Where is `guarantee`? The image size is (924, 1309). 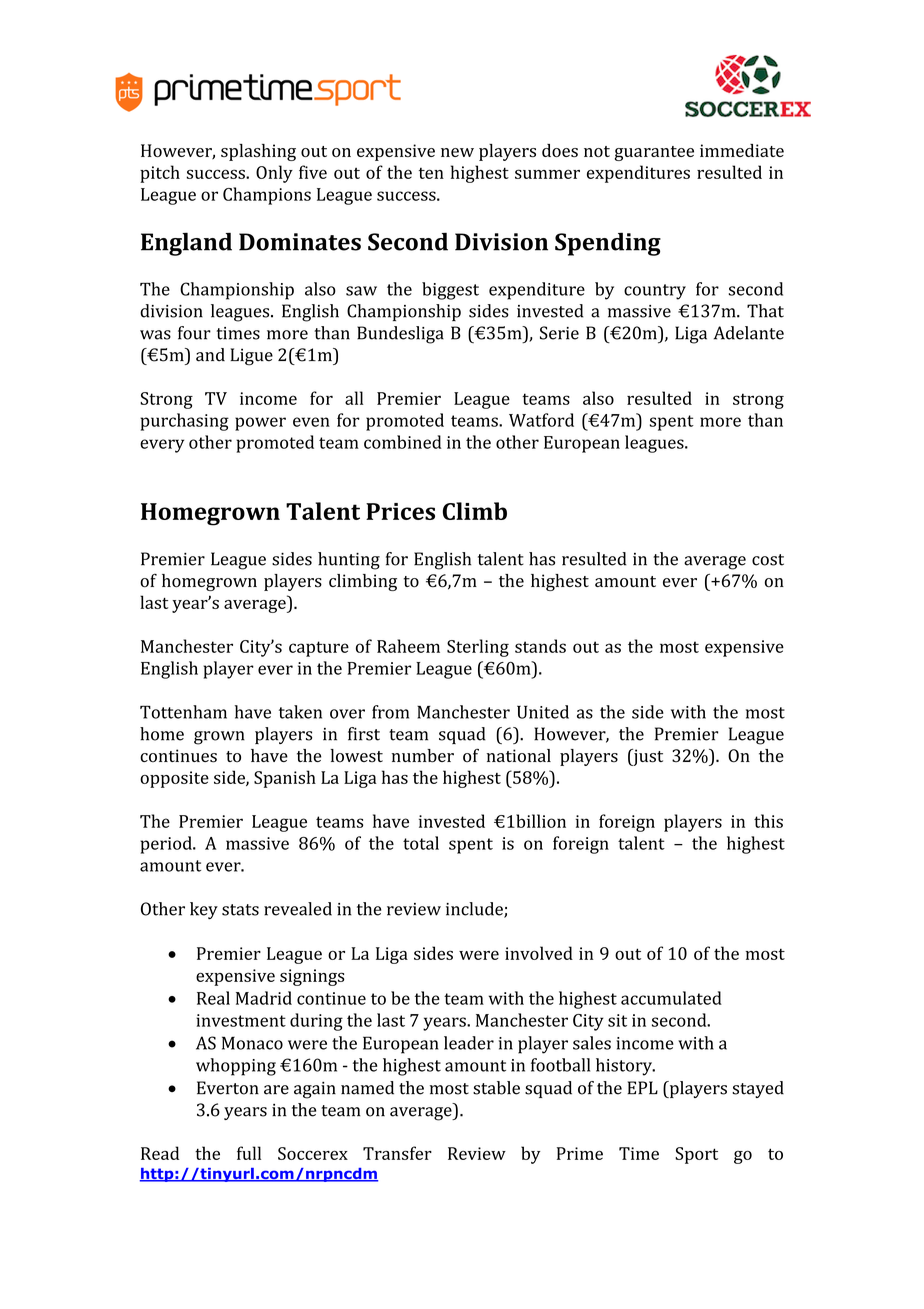
guarantee is located at coordinates (654, 153).
